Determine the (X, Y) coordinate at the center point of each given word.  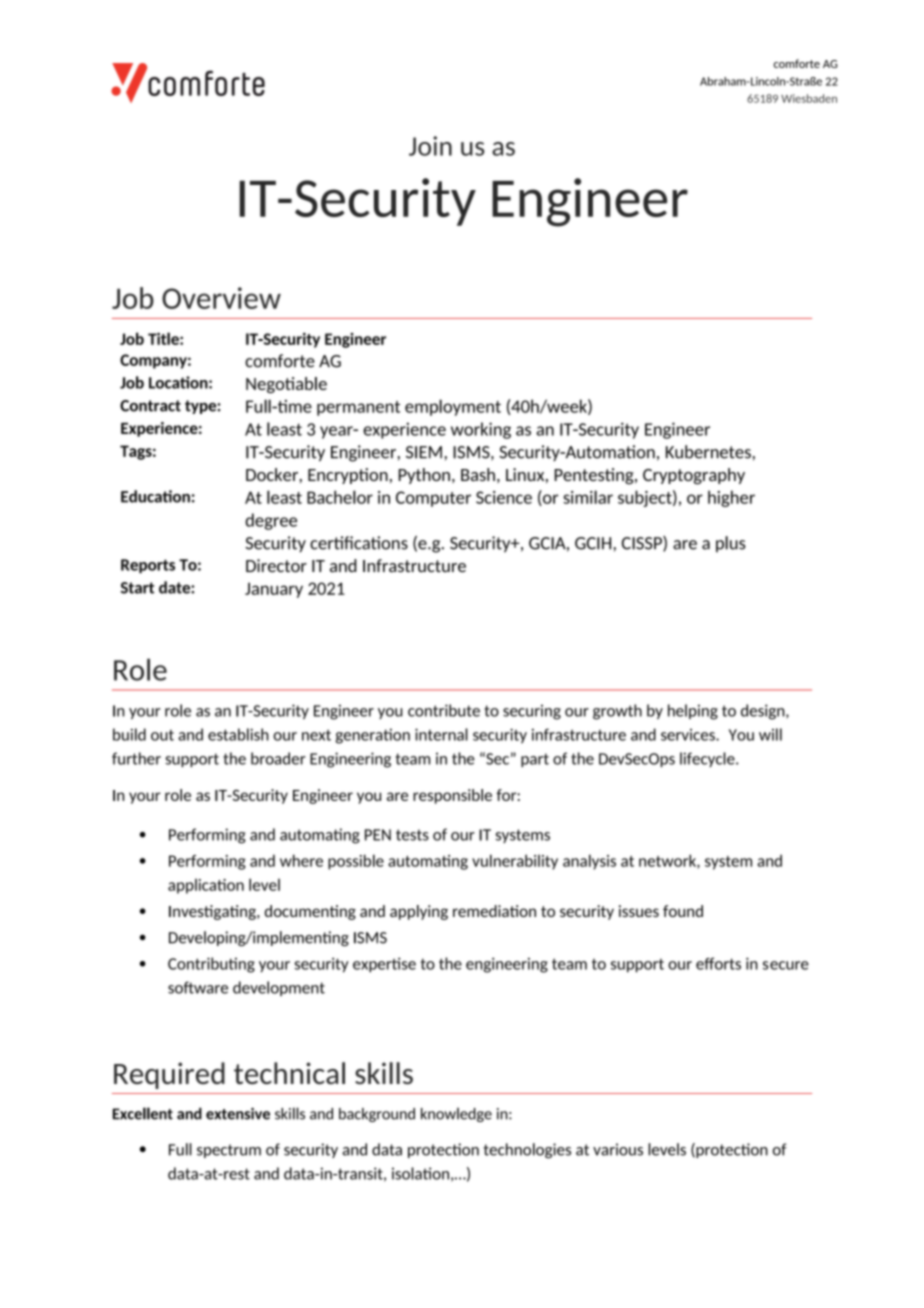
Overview (221, 298)
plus (731, 544)
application (206, 886)
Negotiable (286, 385)
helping (693, 712)
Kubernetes (708, 452)
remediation (494, 911)
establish (238, 734)
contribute (444, 710)
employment (453, 407)
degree (271, 521)
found (683, 911)
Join (430, 146)
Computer (433, 499)
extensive (238, 1114)
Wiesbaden (809, 98)
